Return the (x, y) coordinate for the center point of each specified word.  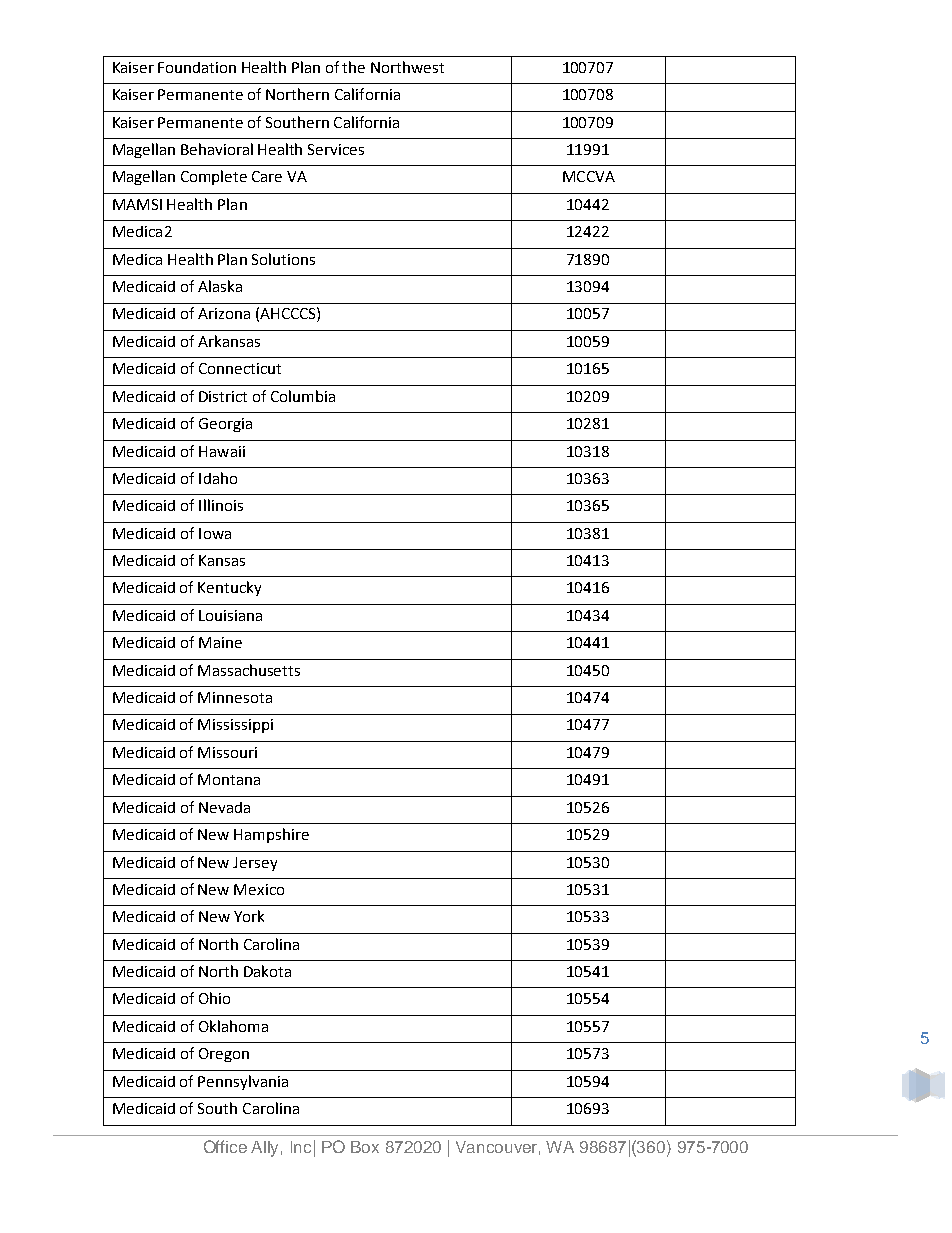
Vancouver (498, 1148)
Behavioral (217, 149)
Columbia (303, 396)
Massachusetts (249, 670)
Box (365, 1147)
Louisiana (230, 615)
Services (336, 149)
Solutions (283, 259)
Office (225, 1146)
